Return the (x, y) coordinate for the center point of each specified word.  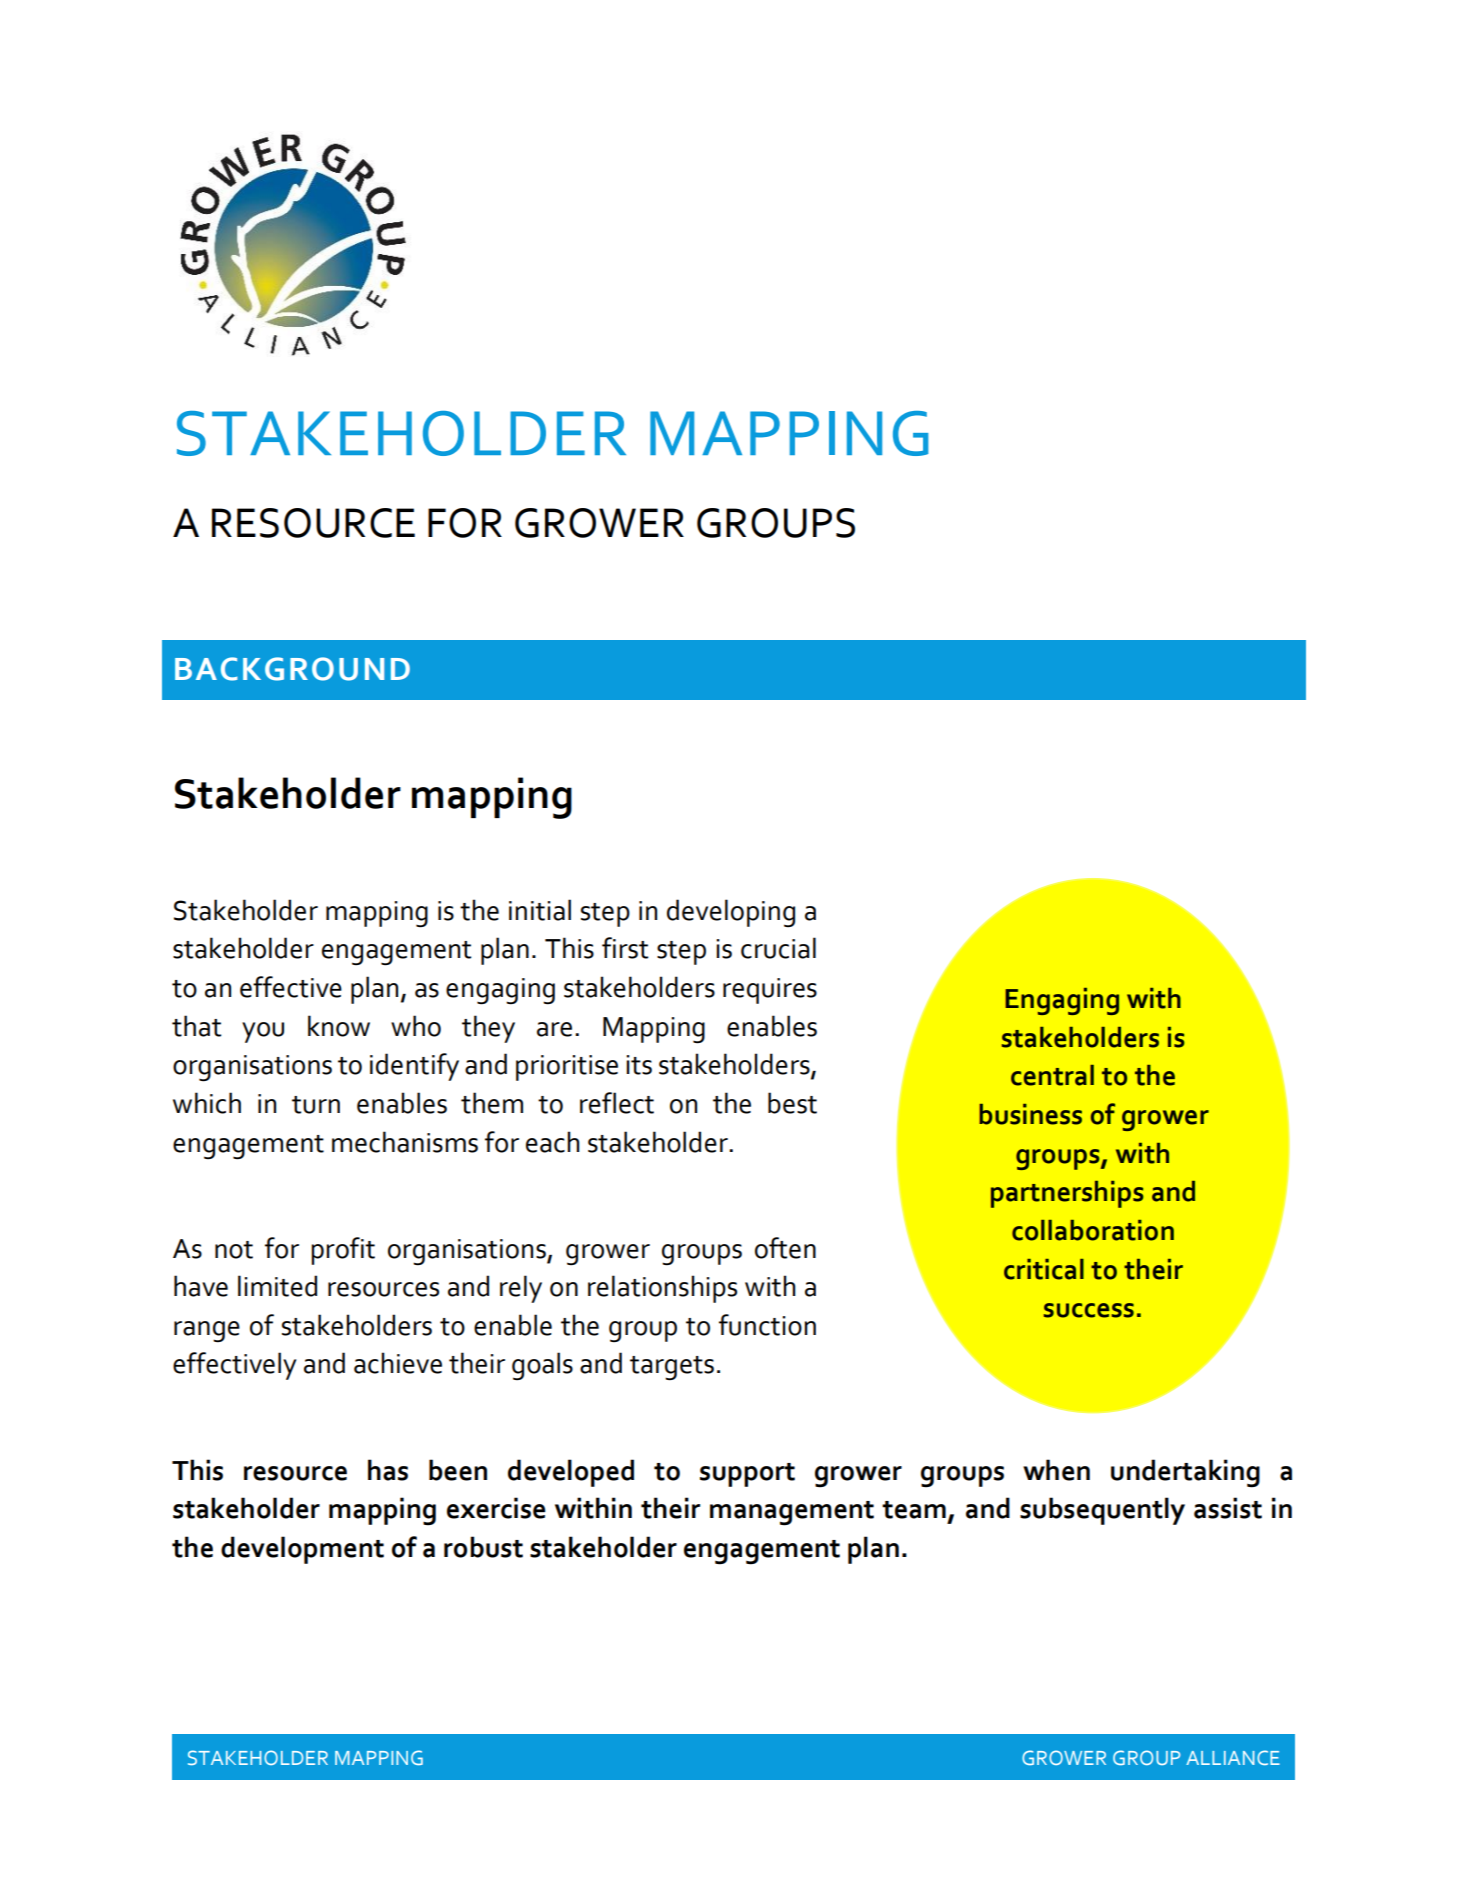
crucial (778, 948)
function (767, 1325)
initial (540, 910)
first (625, 948)
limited (277, 1286)
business (1030, 1114)
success (1089, 1310)
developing (731, 913)
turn (316, 1105)
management (792, 1513)
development (302, 1550)
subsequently (1102, 1511)
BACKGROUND (292, 669)
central (1052, 1075)
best (792, 1103)
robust (483, 1547)
